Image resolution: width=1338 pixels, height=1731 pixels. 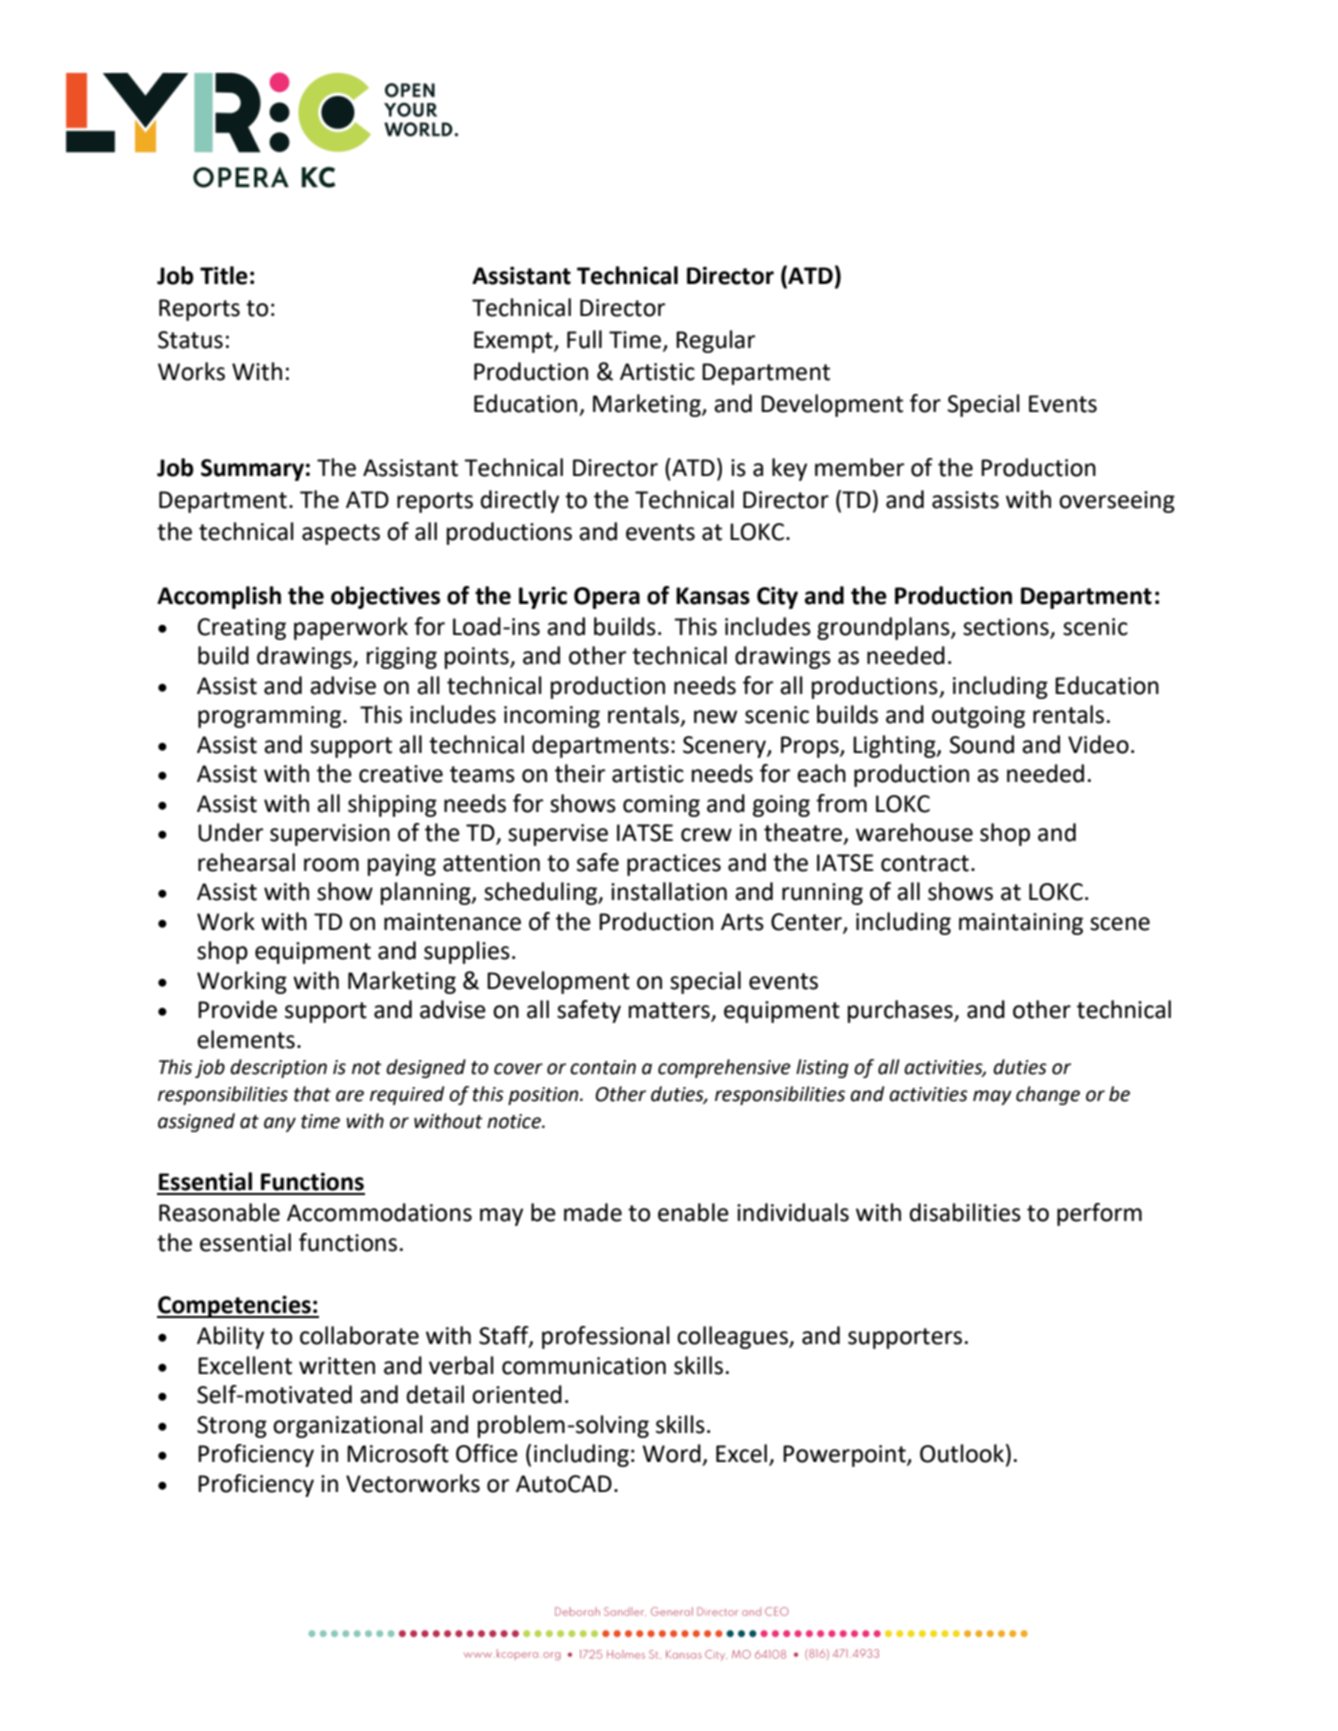 I want to click on programming, so click(x=271, y=717).
